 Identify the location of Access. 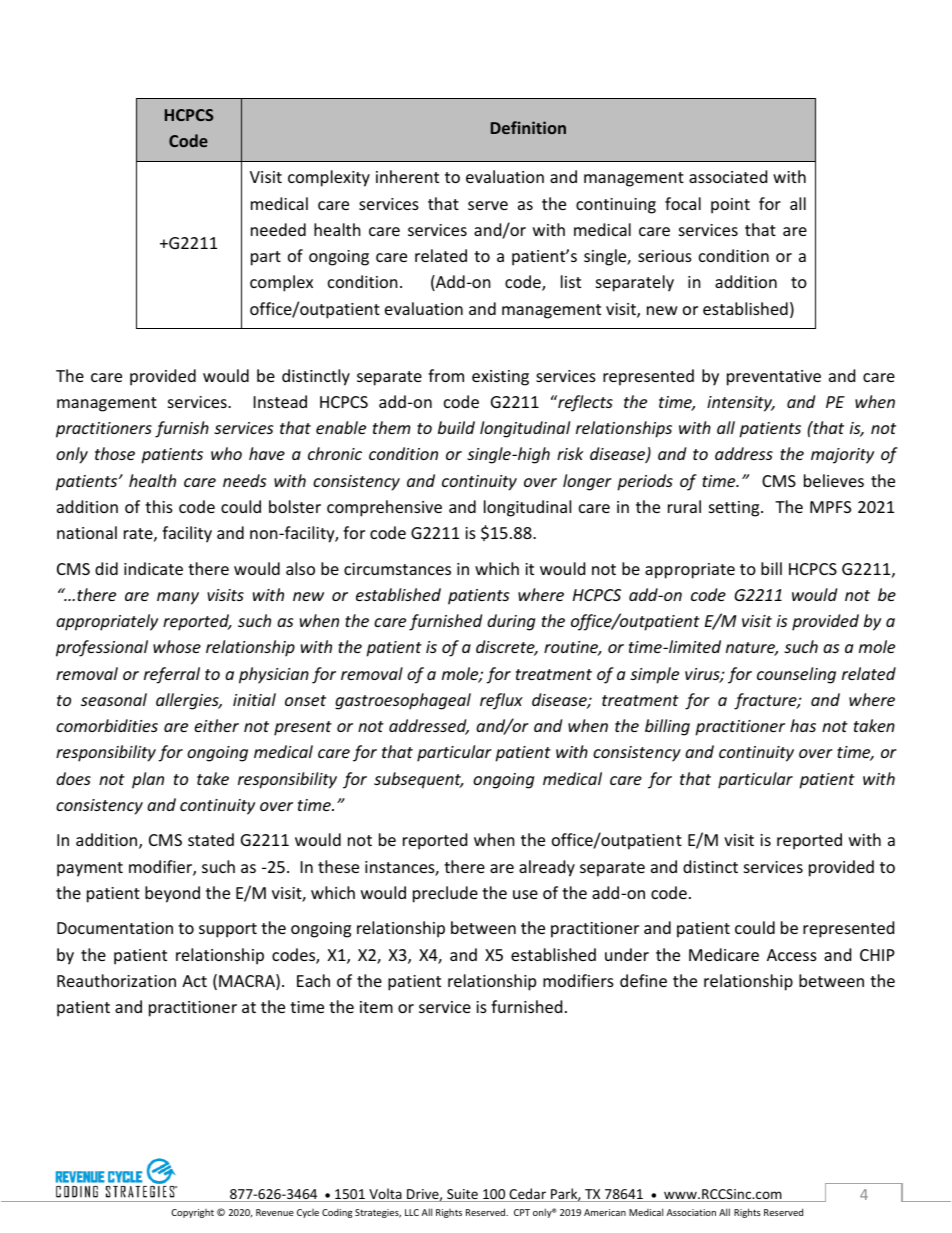
(792, 955).
